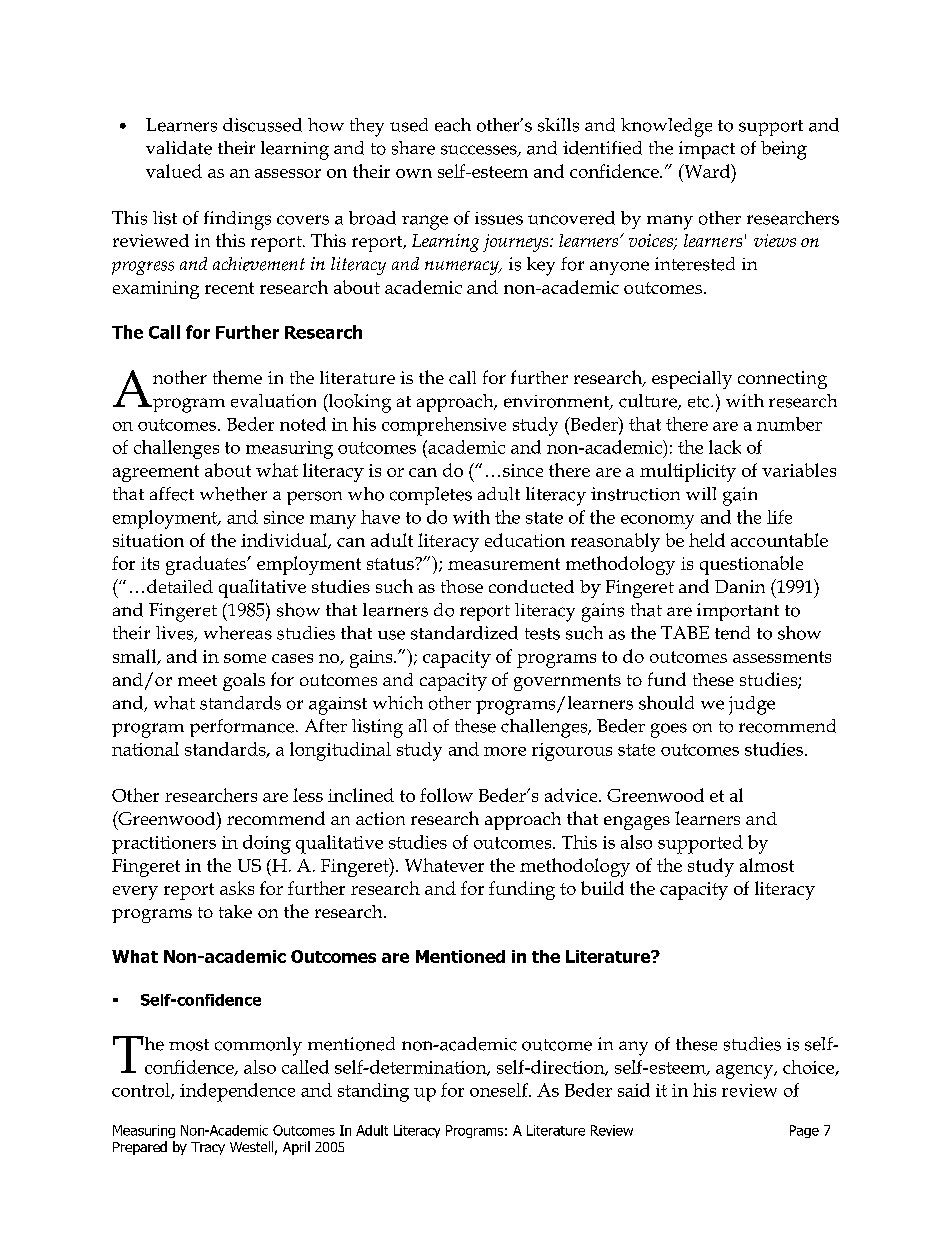  What do you see at coordinates (480, 151) in the screenshot?
I see `successes` at bounding box center [480, 151].
